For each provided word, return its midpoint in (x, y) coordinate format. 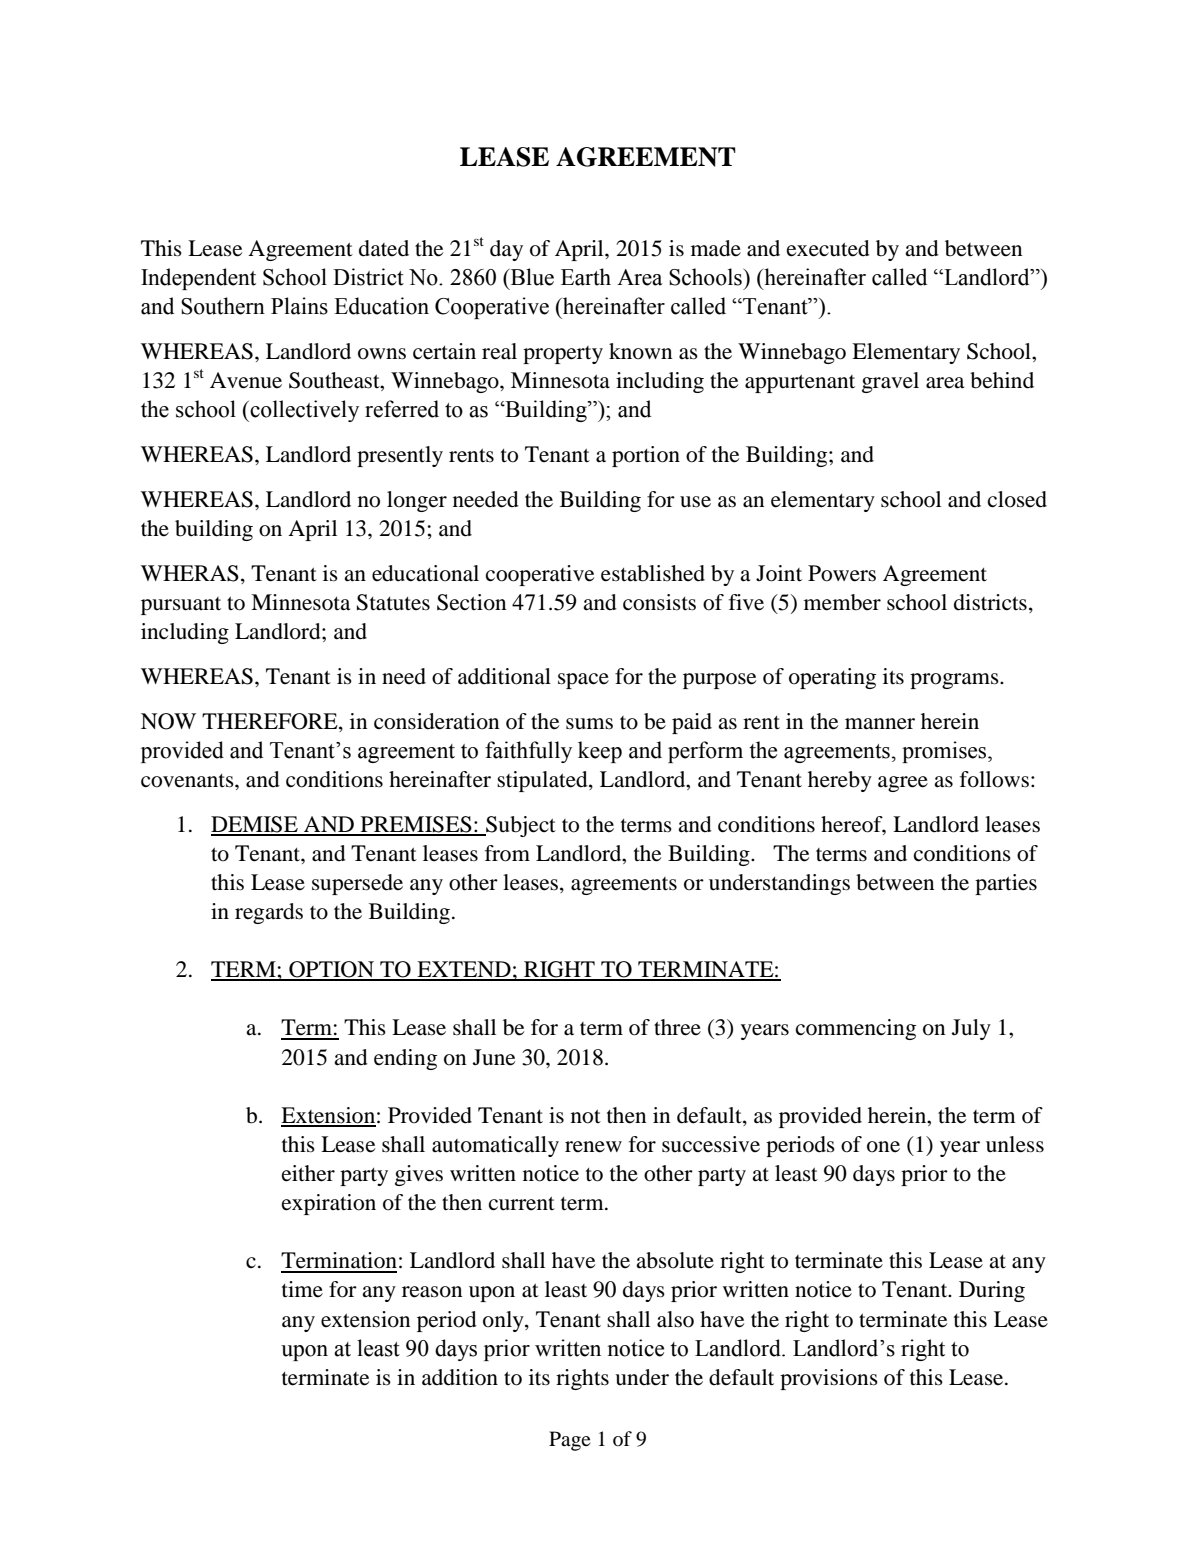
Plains (299, 306)
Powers (842, 573)
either (308, 1173)
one (883, 1147)
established (653, 573)
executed (828, 248)
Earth (586, 277)
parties (1006, 884)
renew (593, 1147)
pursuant (181, 606)
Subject (520, 826)
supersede (357, 884)
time (302, 1289)
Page (570, 1441)
